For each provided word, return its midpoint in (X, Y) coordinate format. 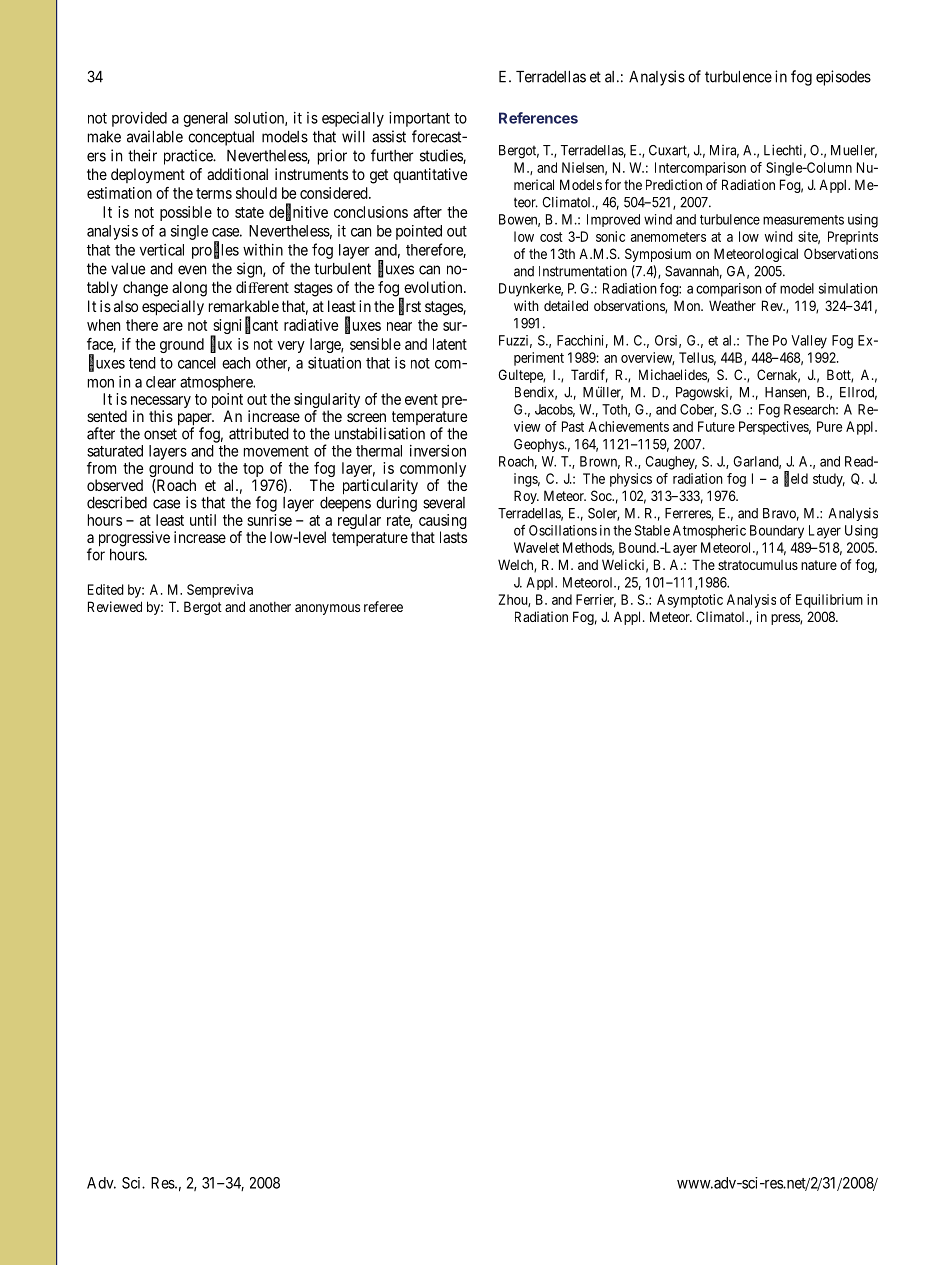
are (173, 326)
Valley (809, 342)
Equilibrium (829, 601)
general (205, 119)
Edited (106, 589)
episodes (843, 78)
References (538, 118)
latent (450, 344)
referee (383, 606)
